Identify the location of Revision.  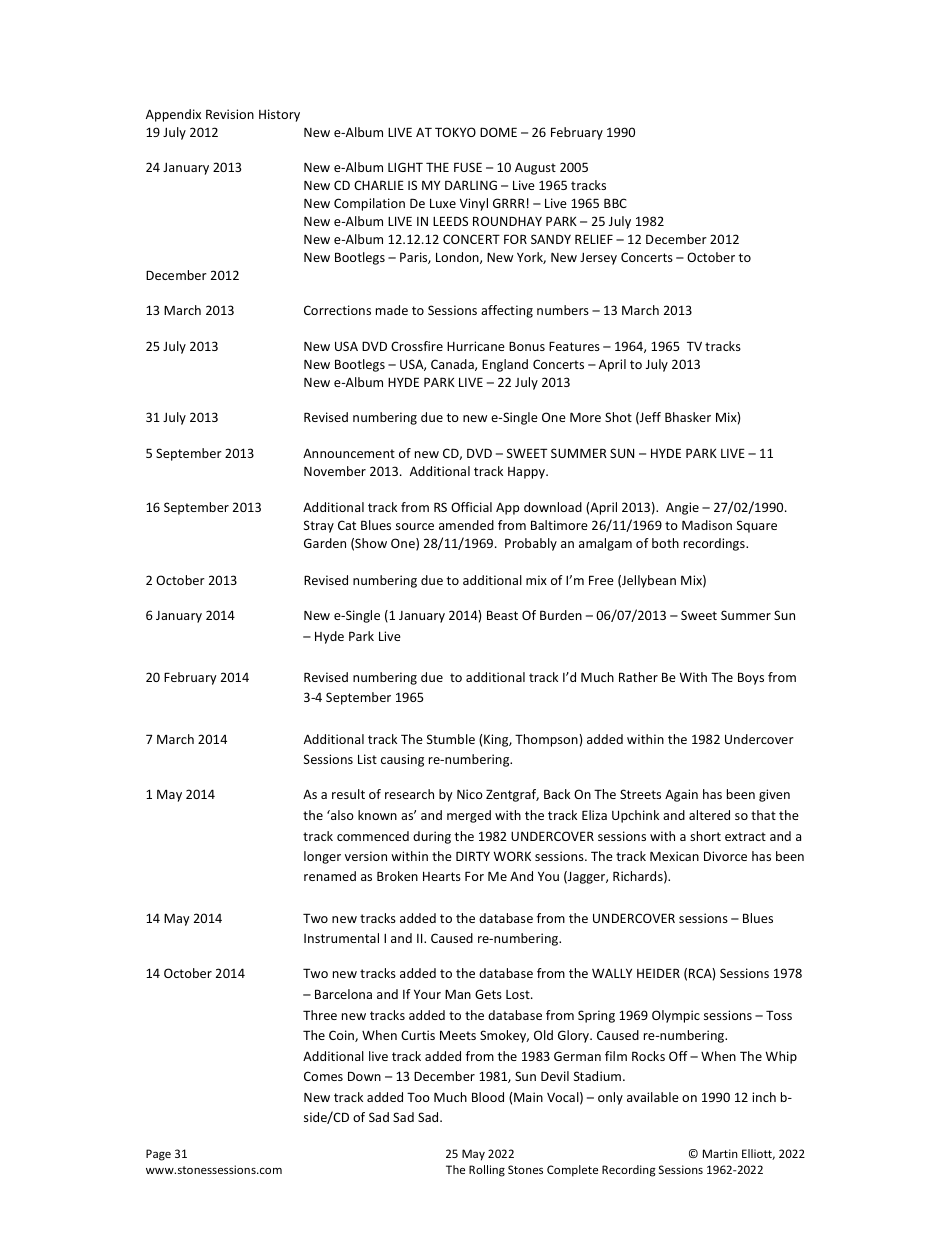
(230, 114).
